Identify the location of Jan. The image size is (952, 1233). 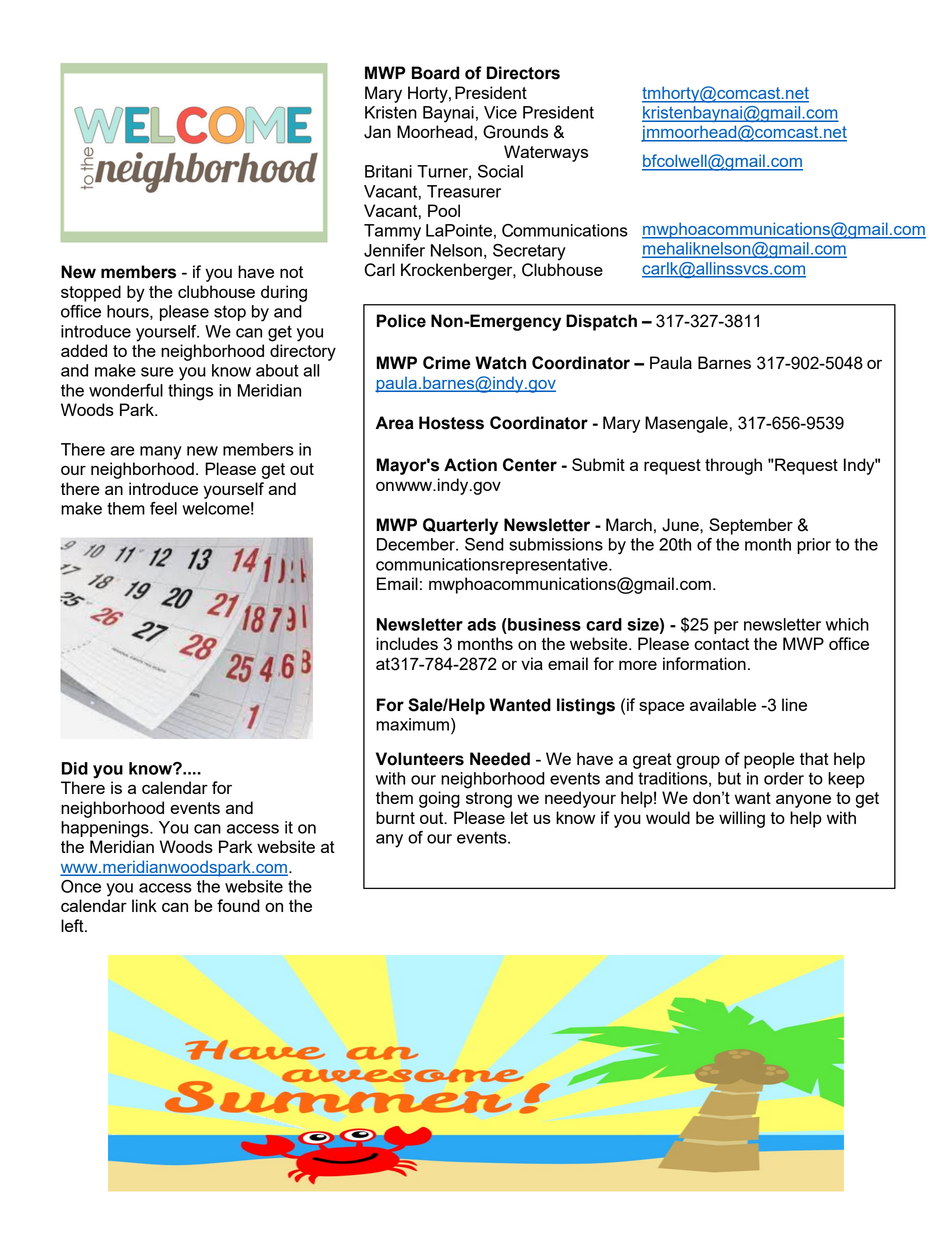
(377, 132).
